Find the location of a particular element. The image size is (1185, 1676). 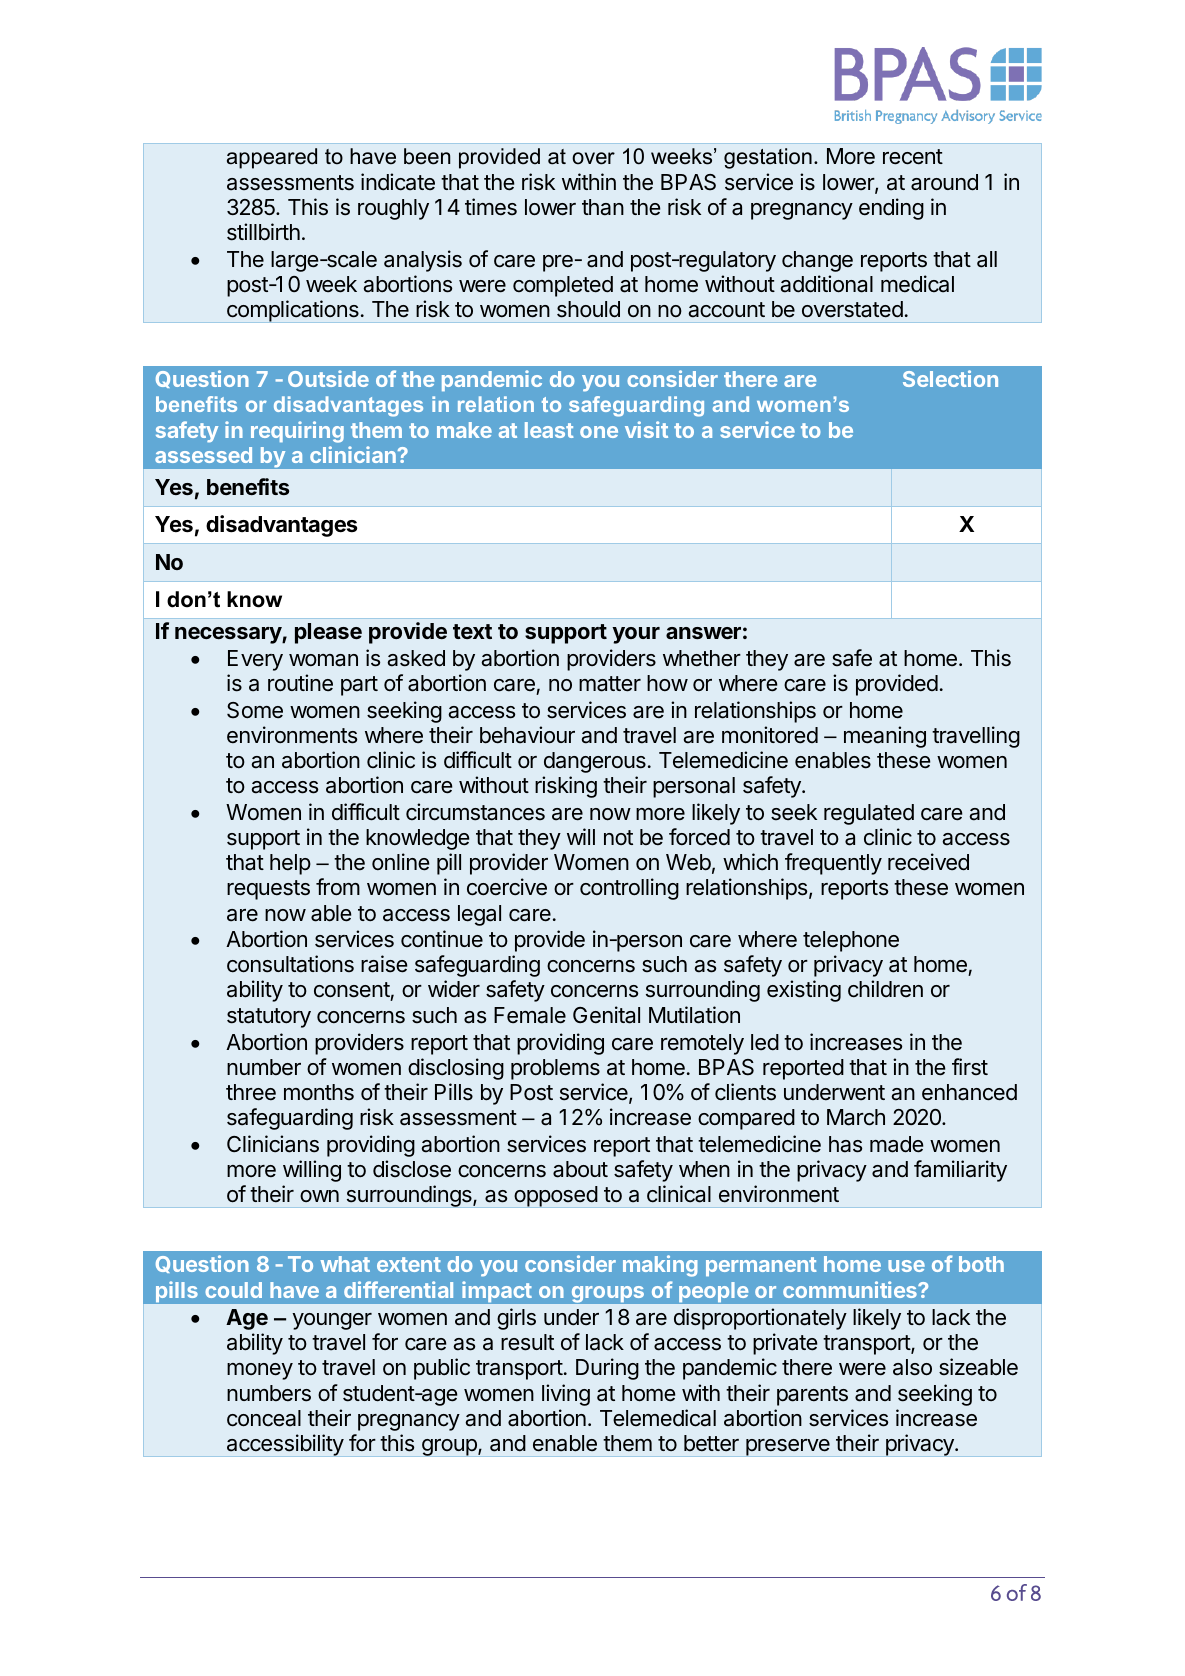

please is located at coordinates (328, 633).
